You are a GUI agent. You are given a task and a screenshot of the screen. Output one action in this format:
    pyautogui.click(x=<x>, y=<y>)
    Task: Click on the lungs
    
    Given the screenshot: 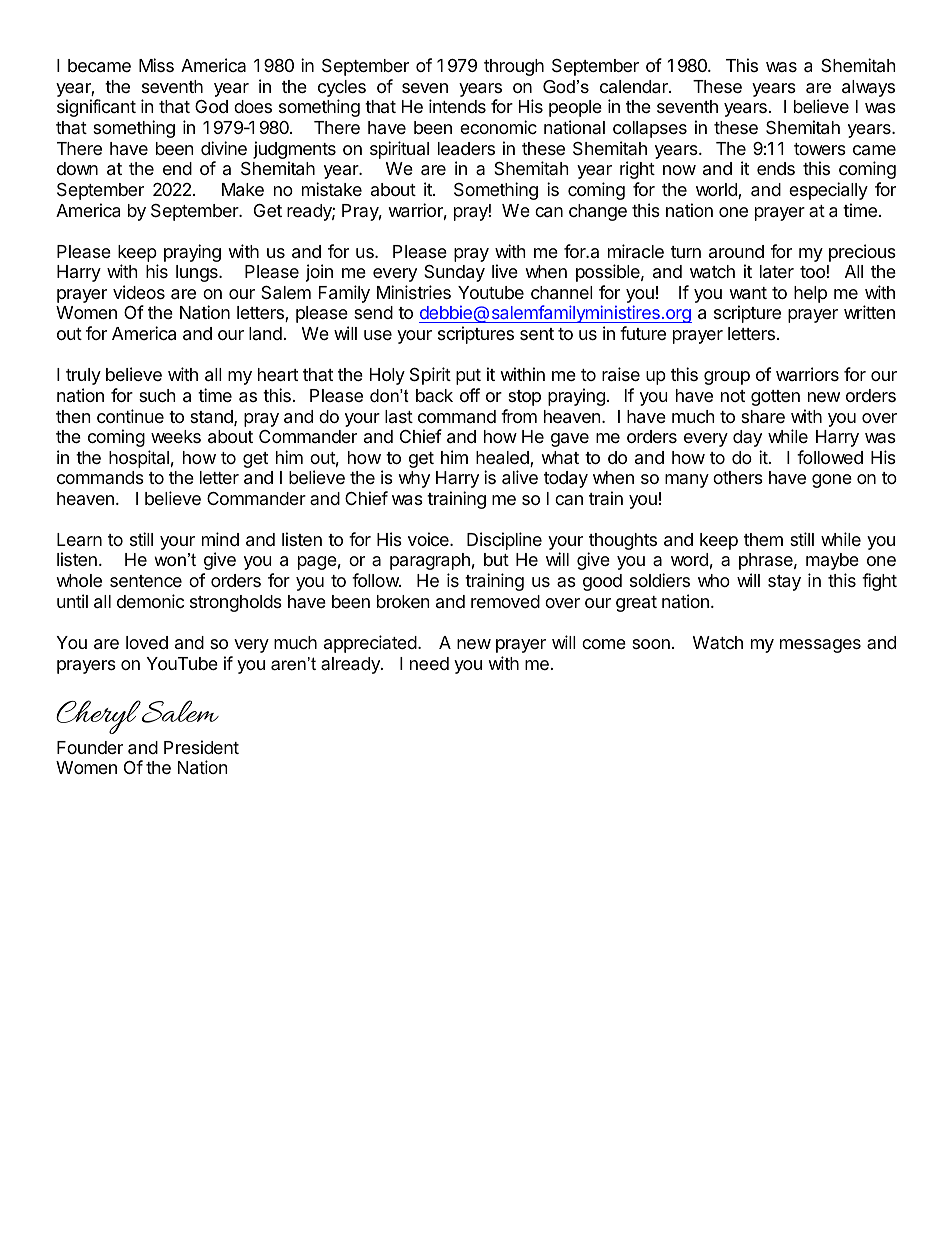 What is the action you would take?
    pyautogui.click(x=198, y=273)
